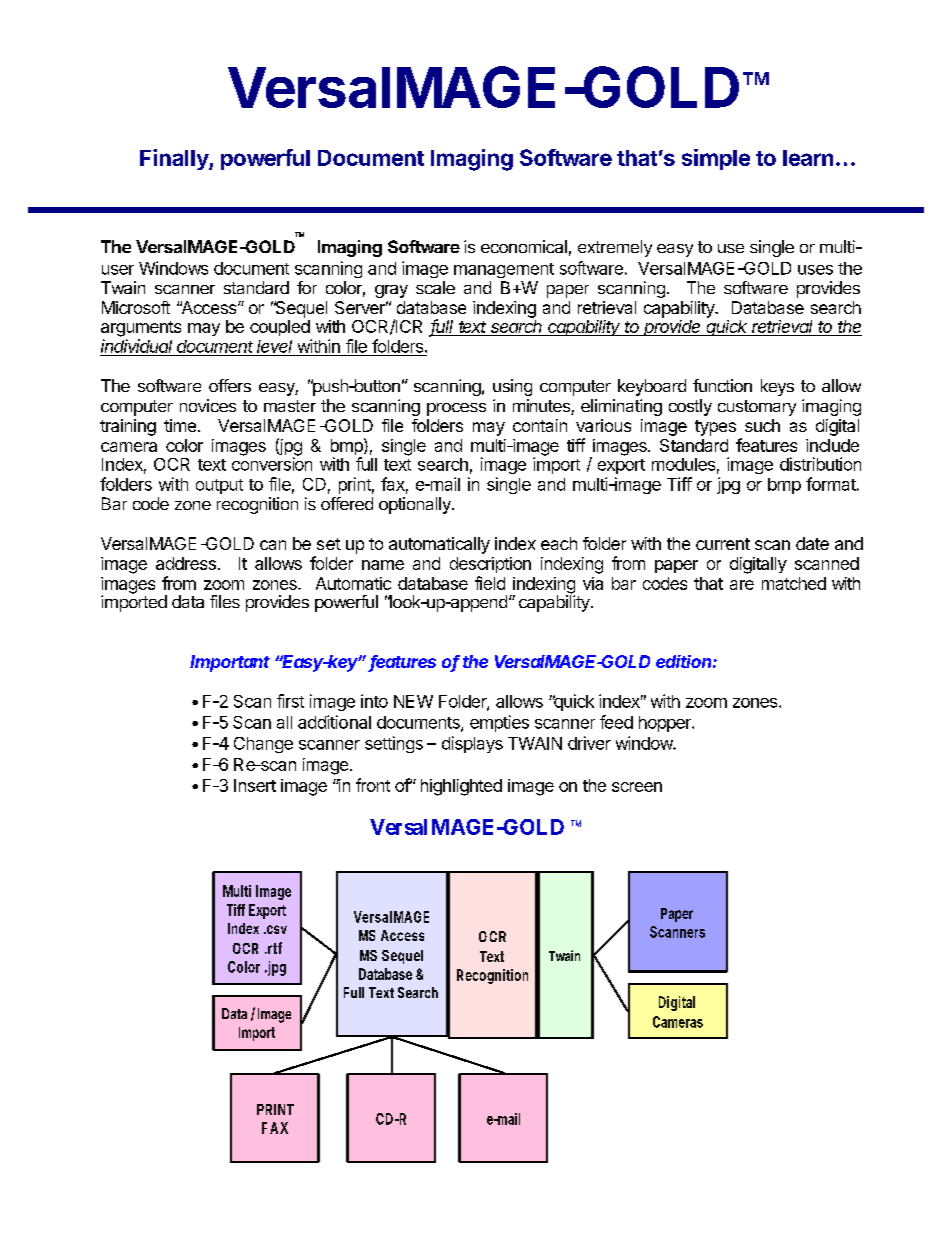  Describe the element at coordinates (490, 565) in the screenshot. I see `description` at that location.
